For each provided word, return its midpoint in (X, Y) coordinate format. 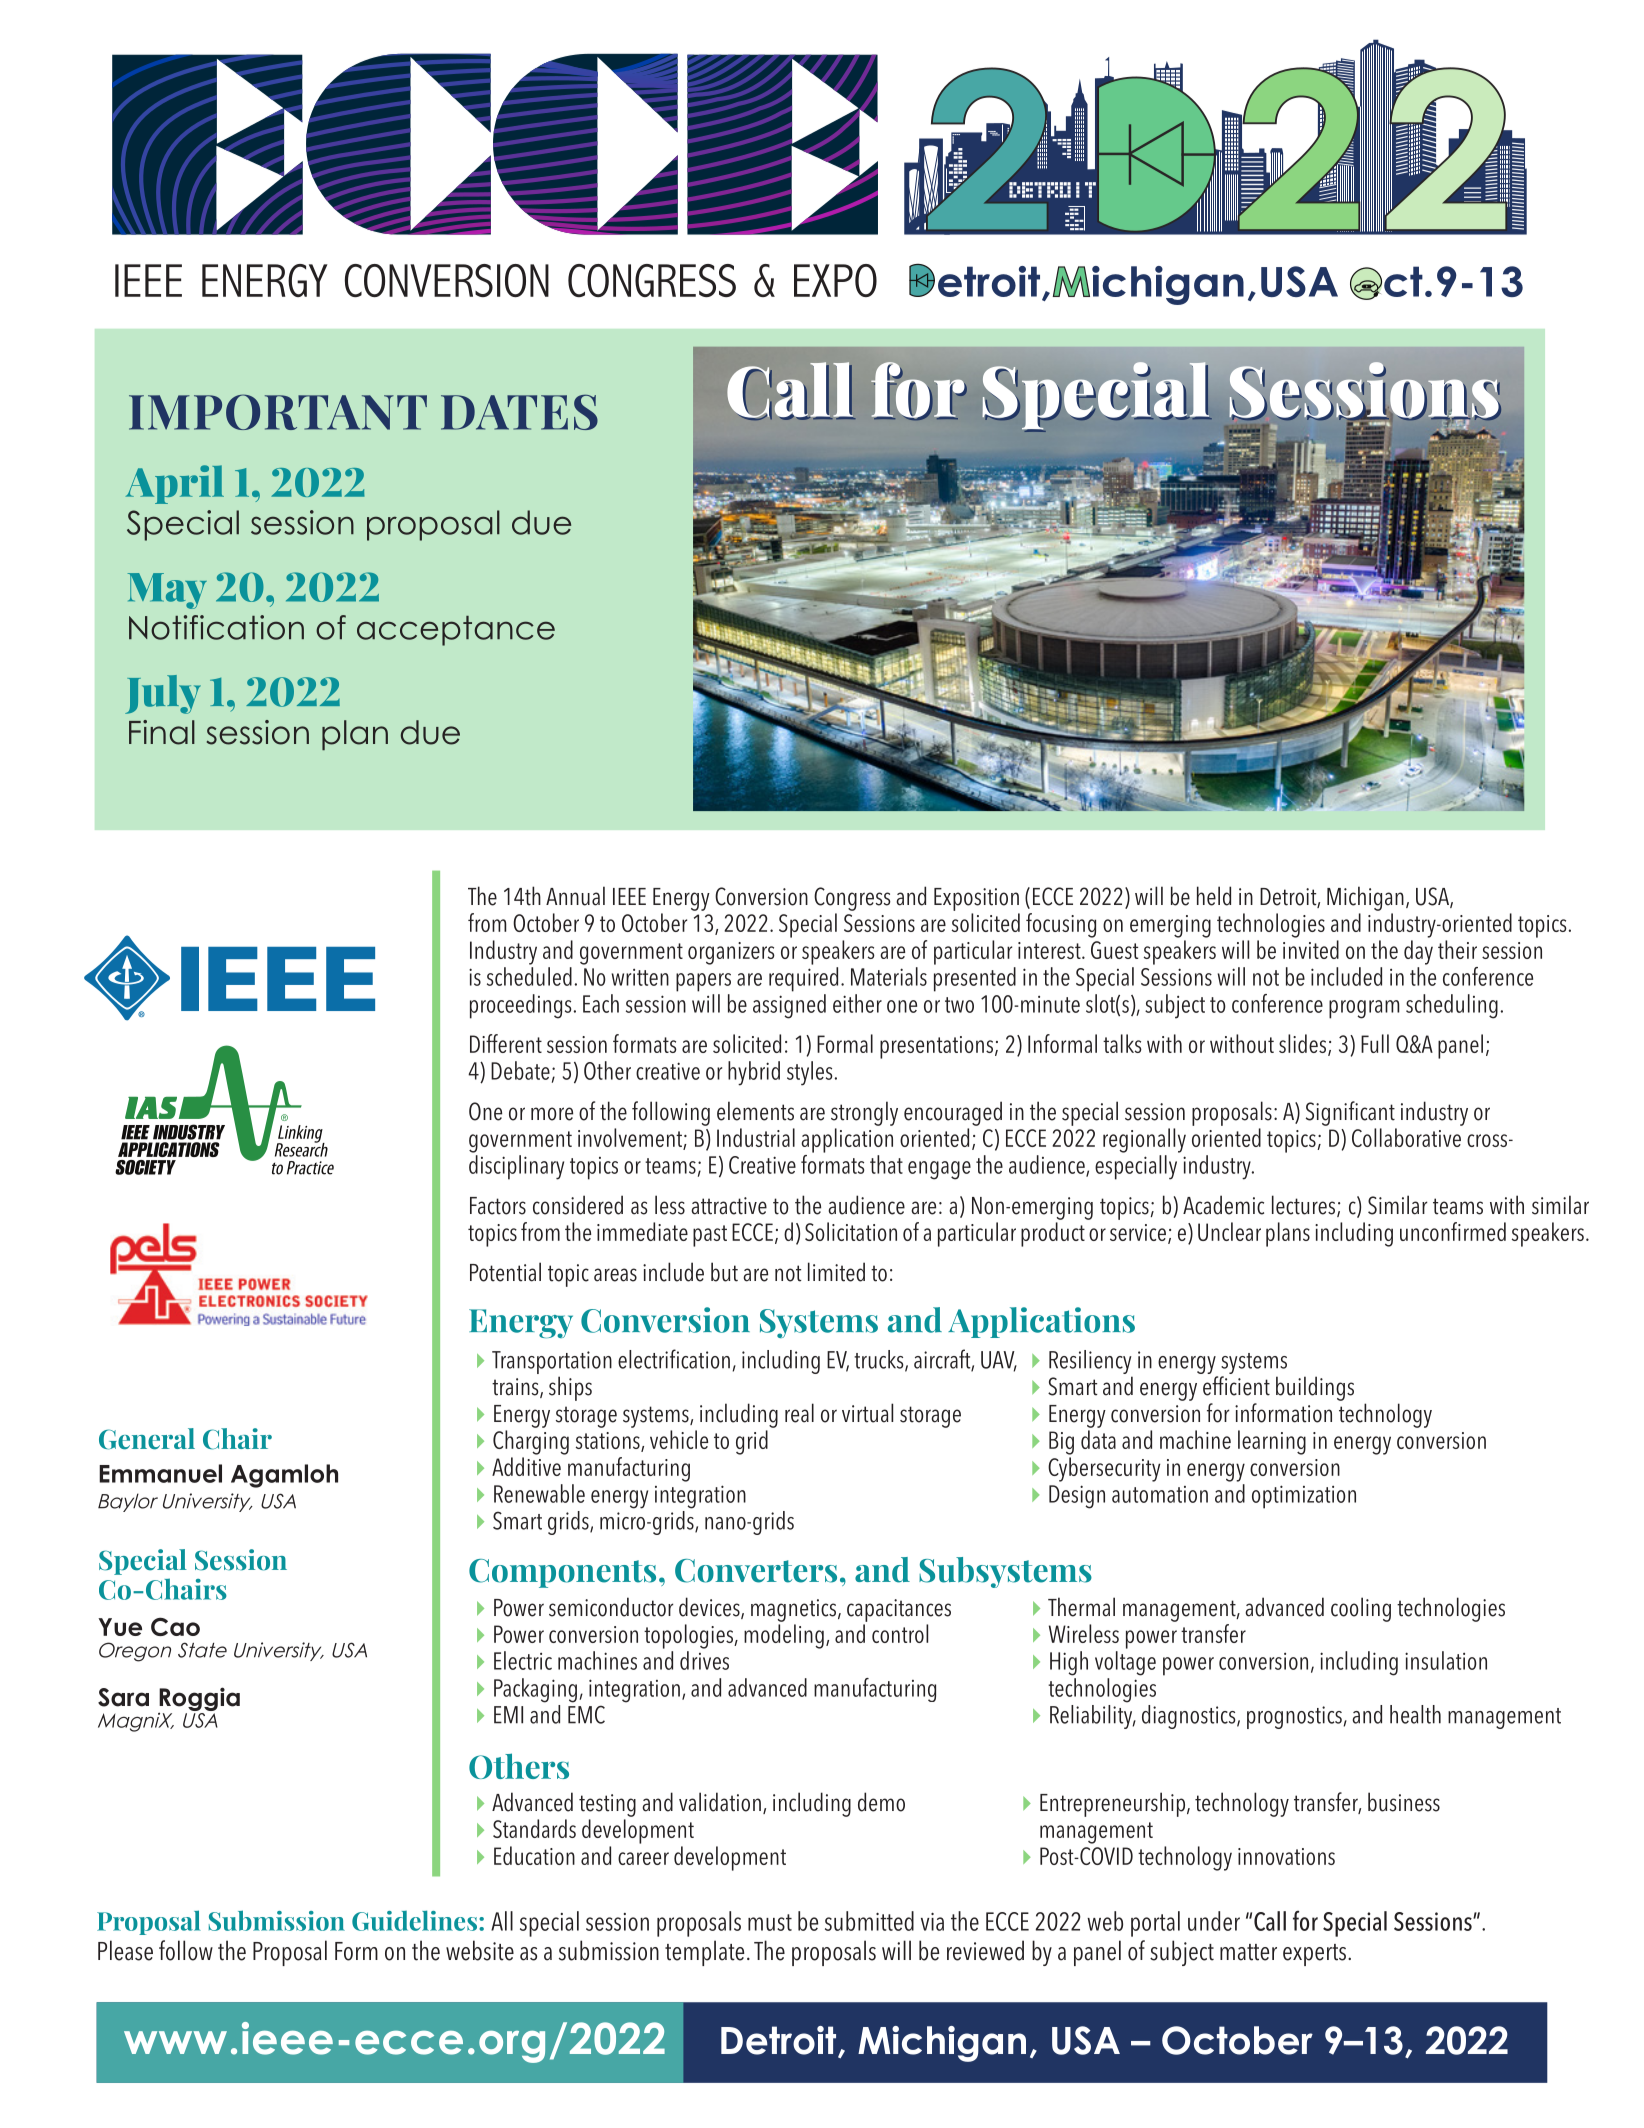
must (770, 1922)
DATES (519, 412)
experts (1316, 1955)
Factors (498, 1206)
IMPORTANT (278, 412)
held (1214, 896)
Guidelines (414, 1920)
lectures (1305, 1206)
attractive (729, 1206)
